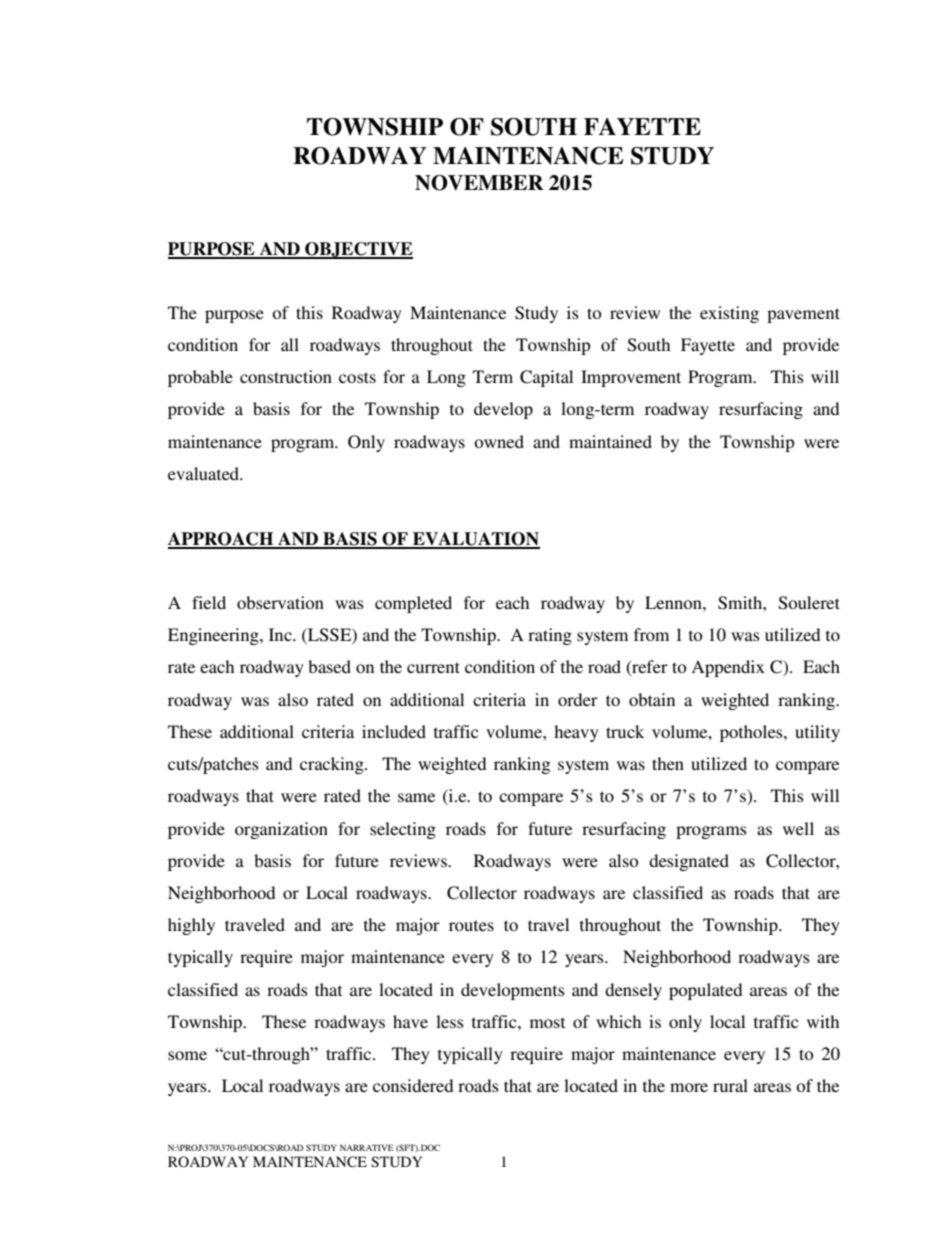  What do you see at coordinates (475, 540) in the image?
I see `EVALUATION` at bounding box center [475, 540].
